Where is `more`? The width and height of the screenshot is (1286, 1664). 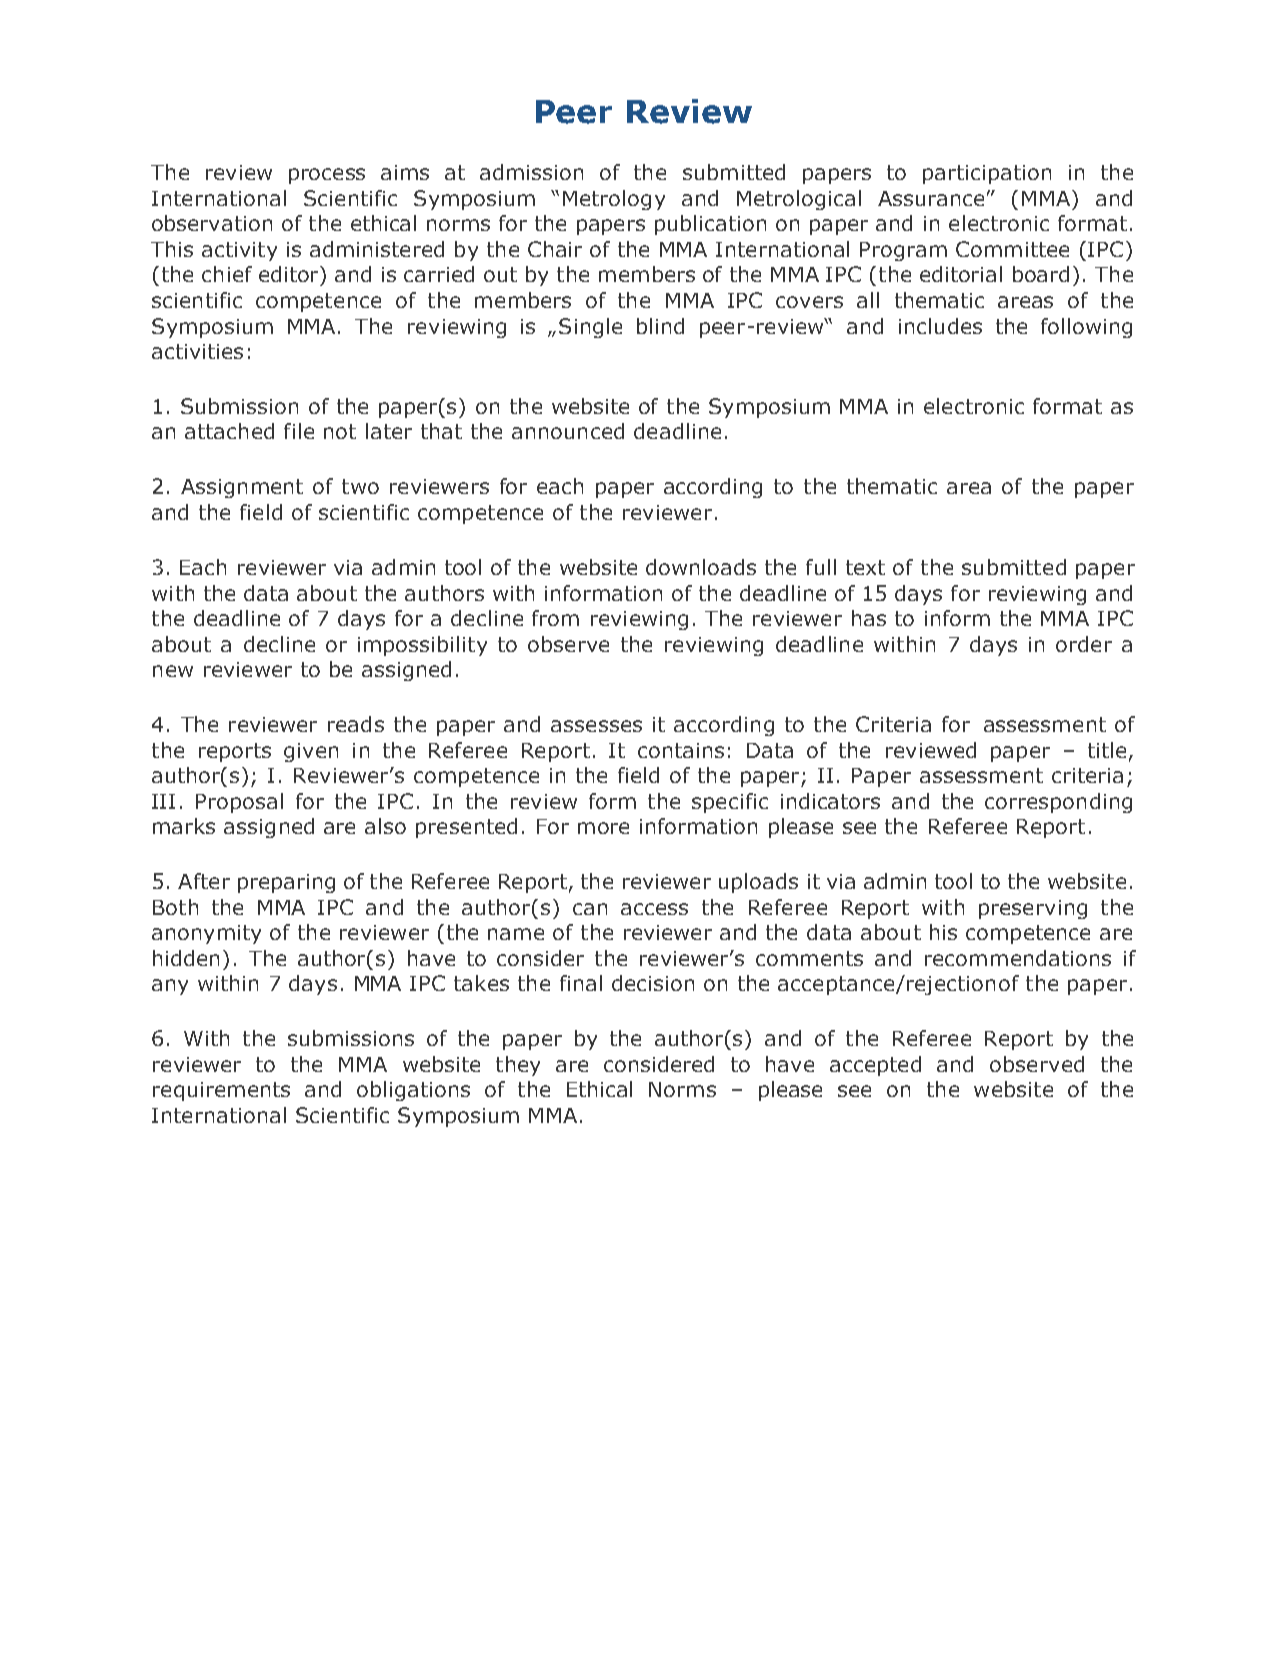
more is located at coordinates (603, 828).
